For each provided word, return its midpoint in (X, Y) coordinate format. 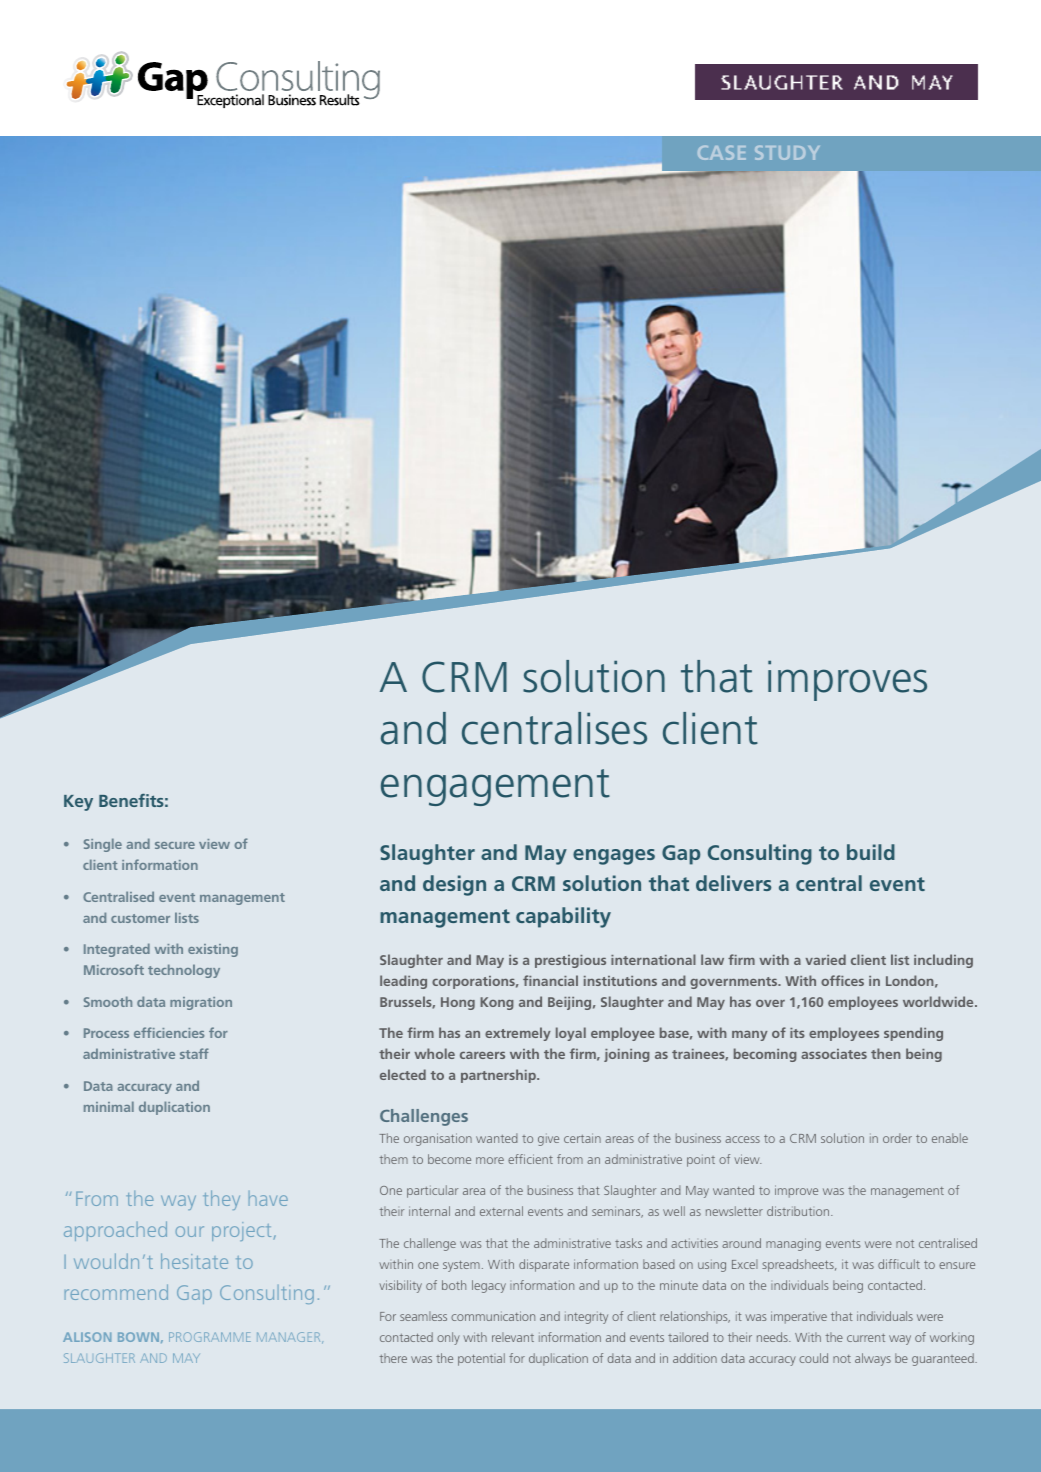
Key (78, 803)
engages (614, 857)
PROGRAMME (210, 1337)
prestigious (570, 961)
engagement (495, 787)
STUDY (787, 153)
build (871, 852)
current (866, 1338)
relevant (513, 1337)
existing (213, 950)
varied (826, 959)
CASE (722, 153)
